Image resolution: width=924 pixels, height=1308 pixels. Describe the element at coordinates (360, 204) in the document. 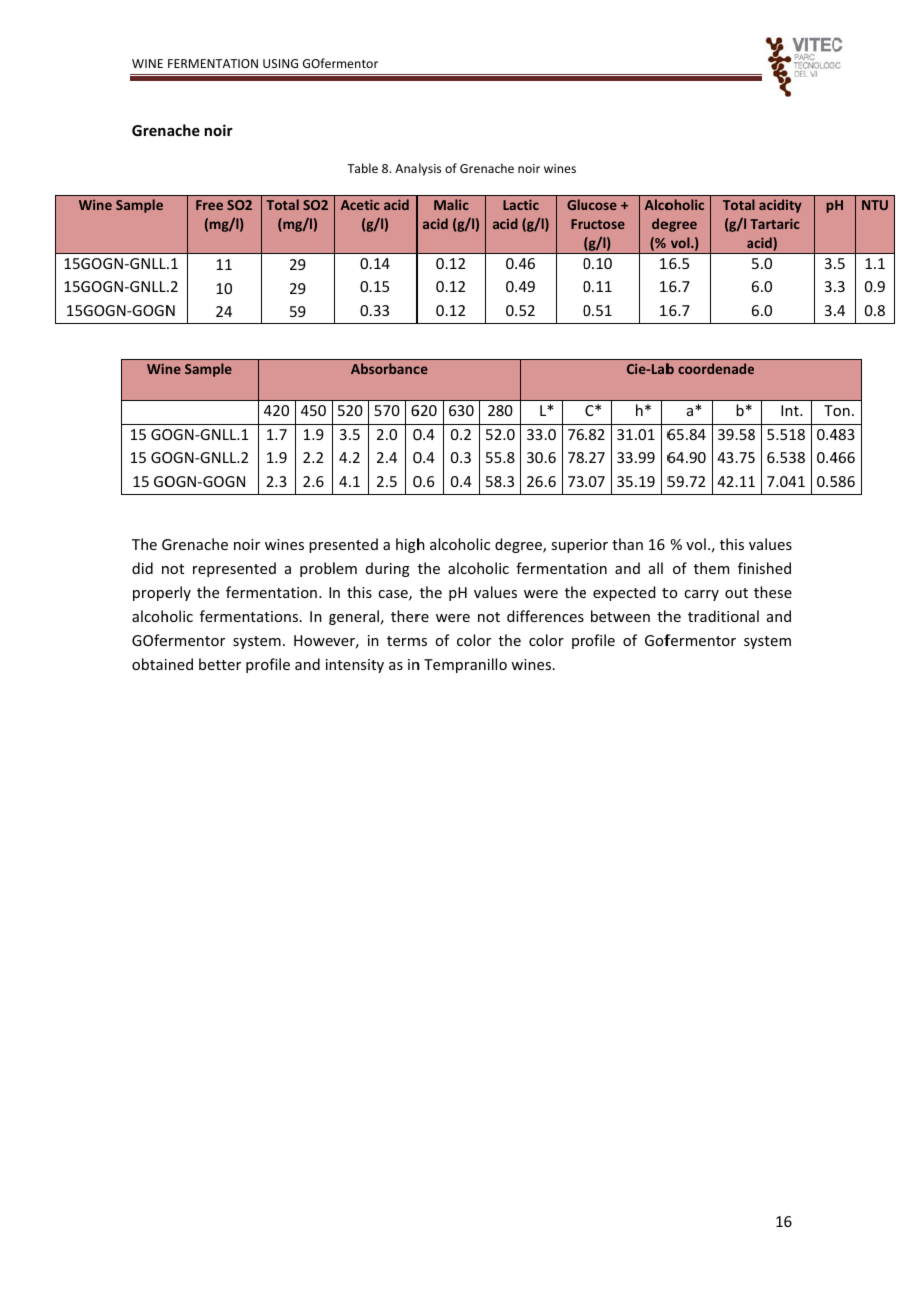

I see `Acetic` at that location.
